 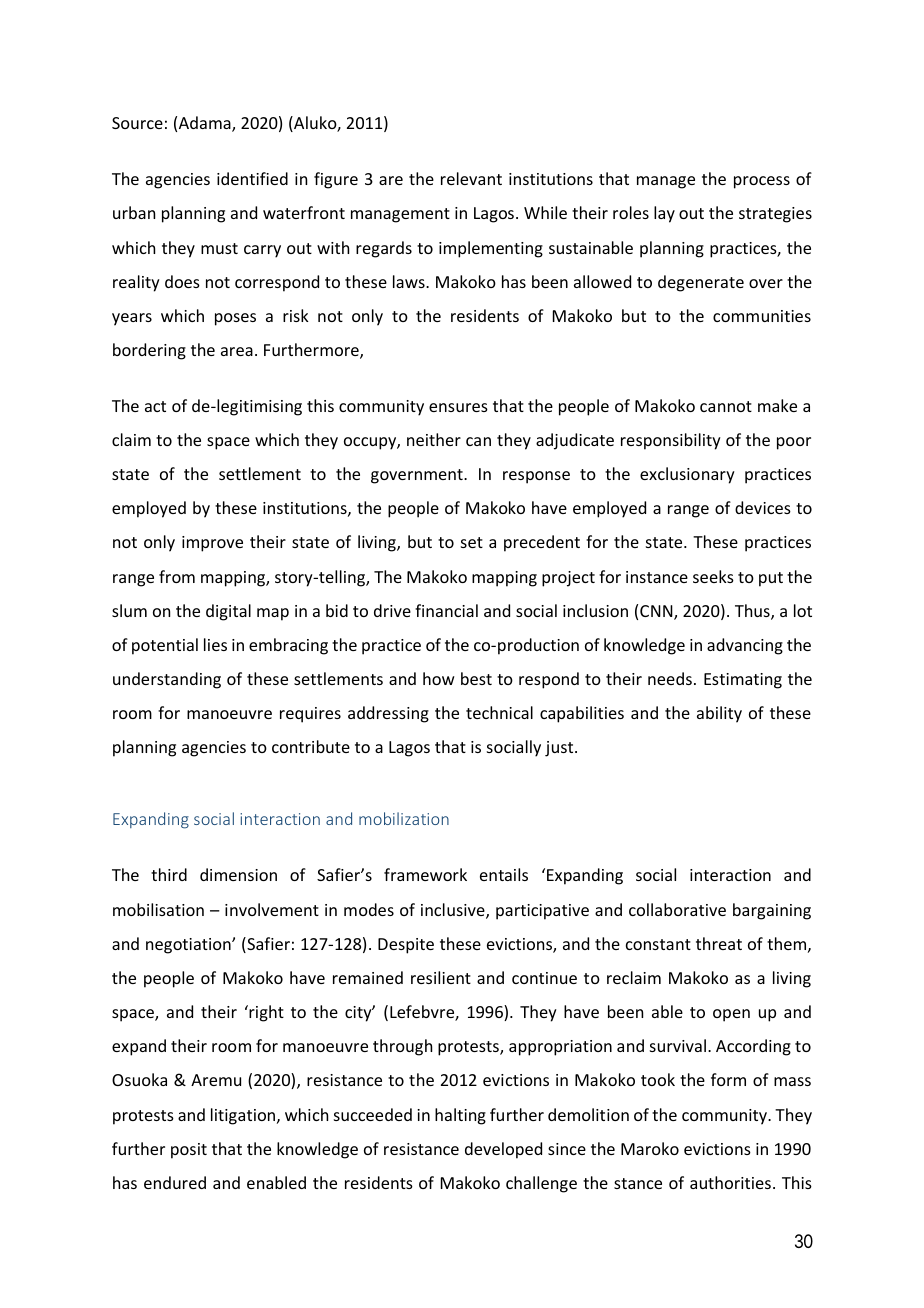 I want to click on advancing, so click(x=745, y=646).
